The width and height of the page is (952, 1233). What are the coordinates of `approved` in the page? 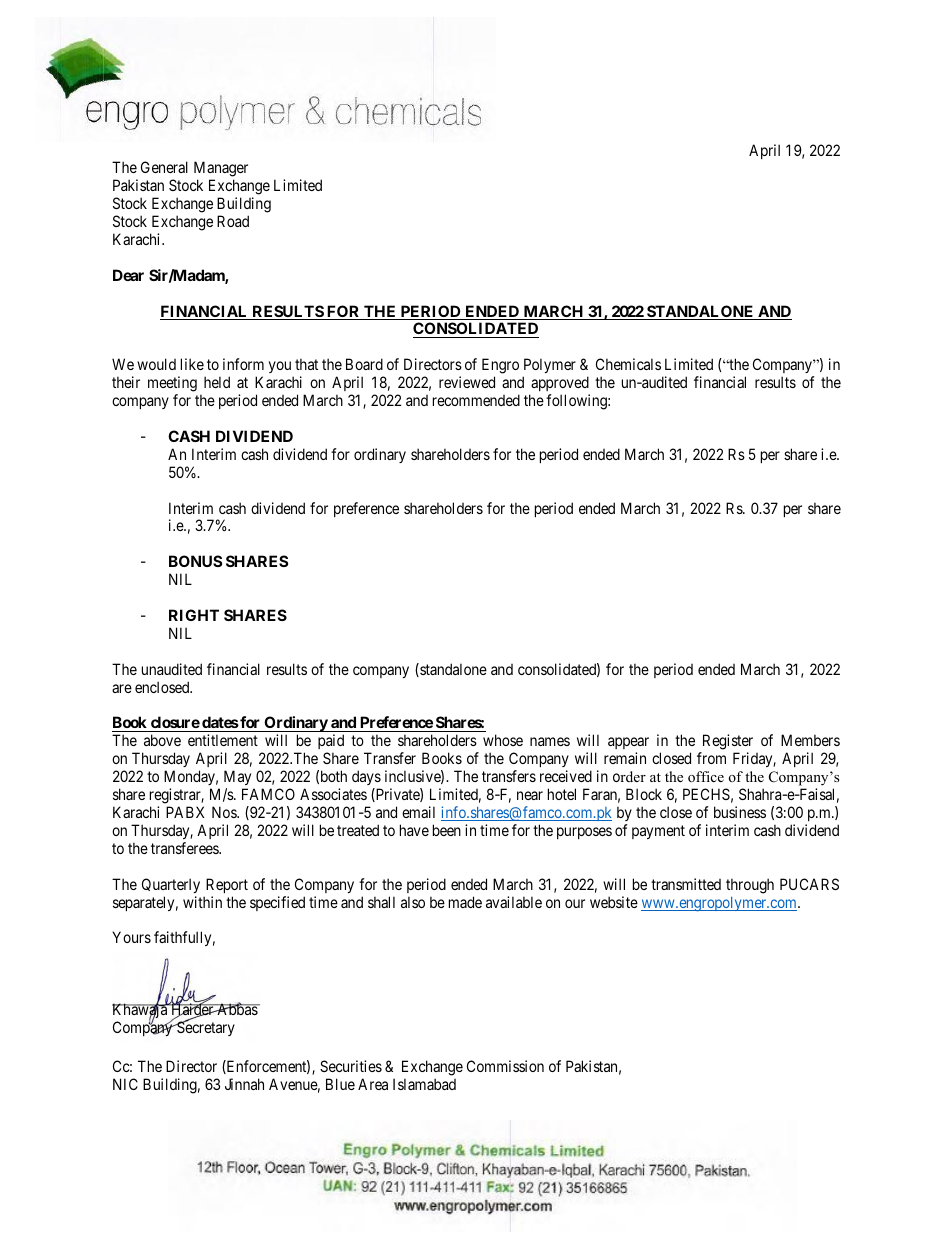 It's located at (559, 385).
